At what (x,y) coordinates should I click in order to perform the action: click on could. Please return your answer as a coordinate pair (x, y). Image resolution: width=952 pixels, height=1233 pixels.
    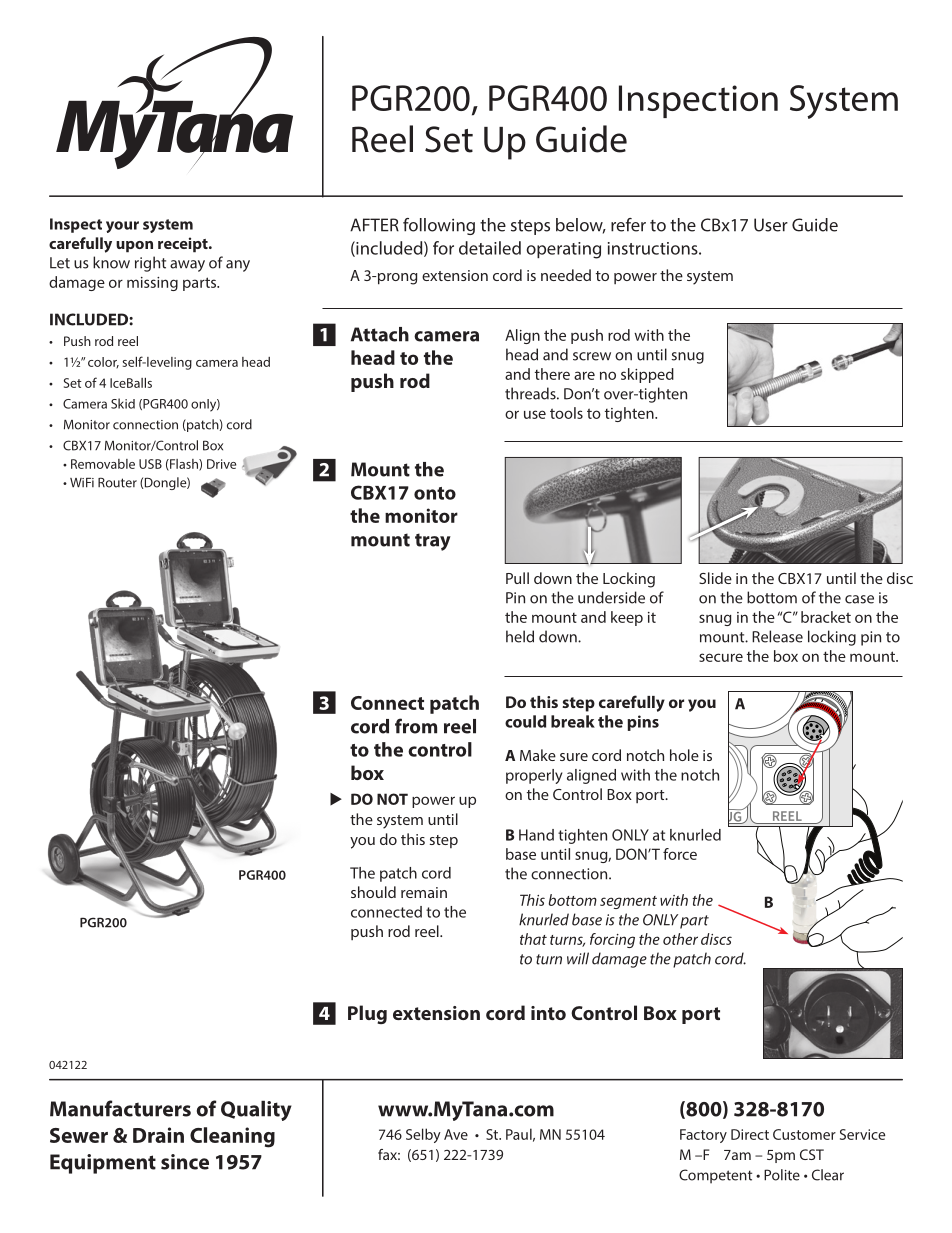
    Looking at the image, I should click on (525, 721).
